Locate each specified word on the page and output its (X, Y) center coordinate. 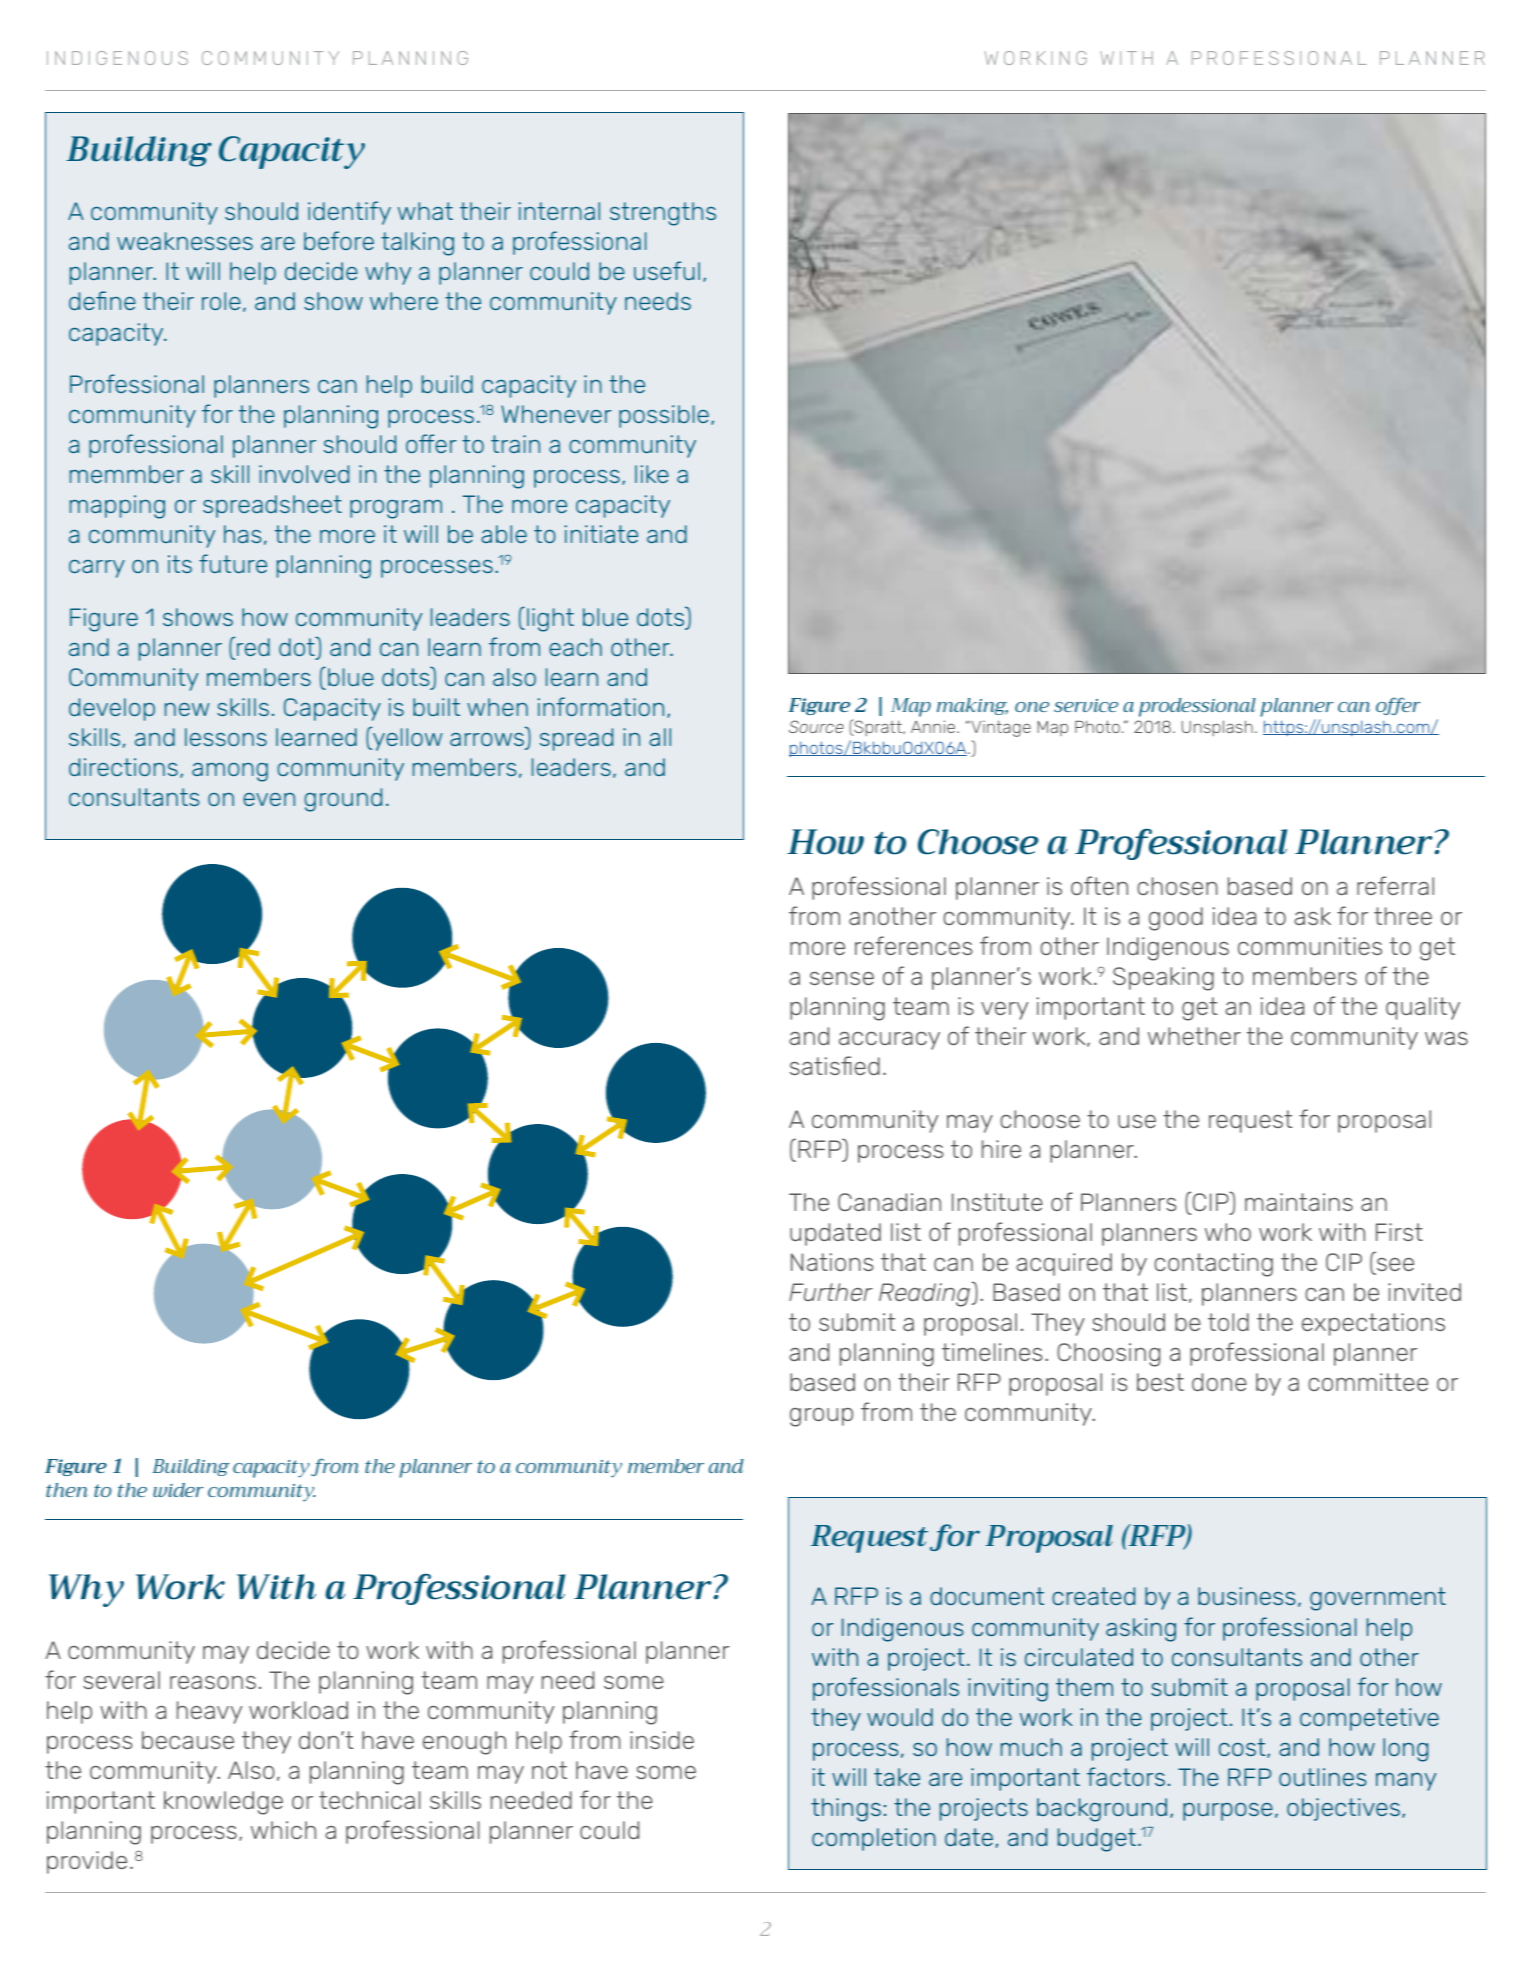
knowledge (223, 1803)
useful (667, 270)
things (846, 1810)
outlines (1323, 1777)
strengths (663, 214)
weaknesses (185, 241)
